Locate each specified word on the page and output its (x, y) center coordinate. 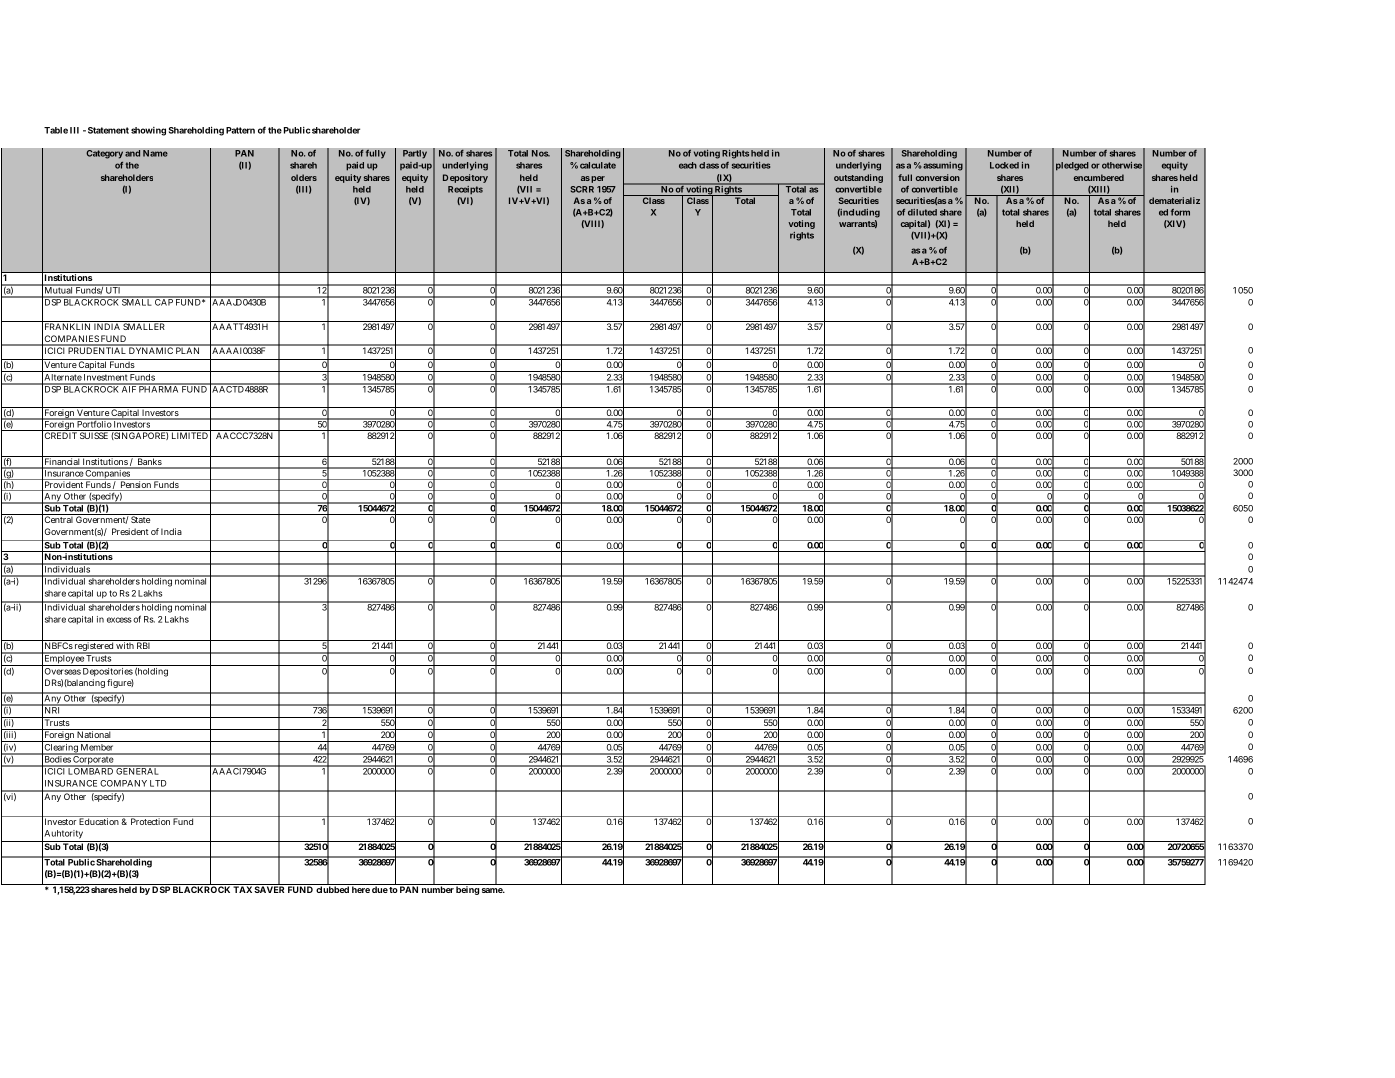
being (468, 889)
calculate (598, 165)
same (493, 890)
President (130, 531)
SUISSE (94, 435)
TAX (242, 888)
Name (155, 153)
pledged (1072, 166)
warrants (858, 224)
